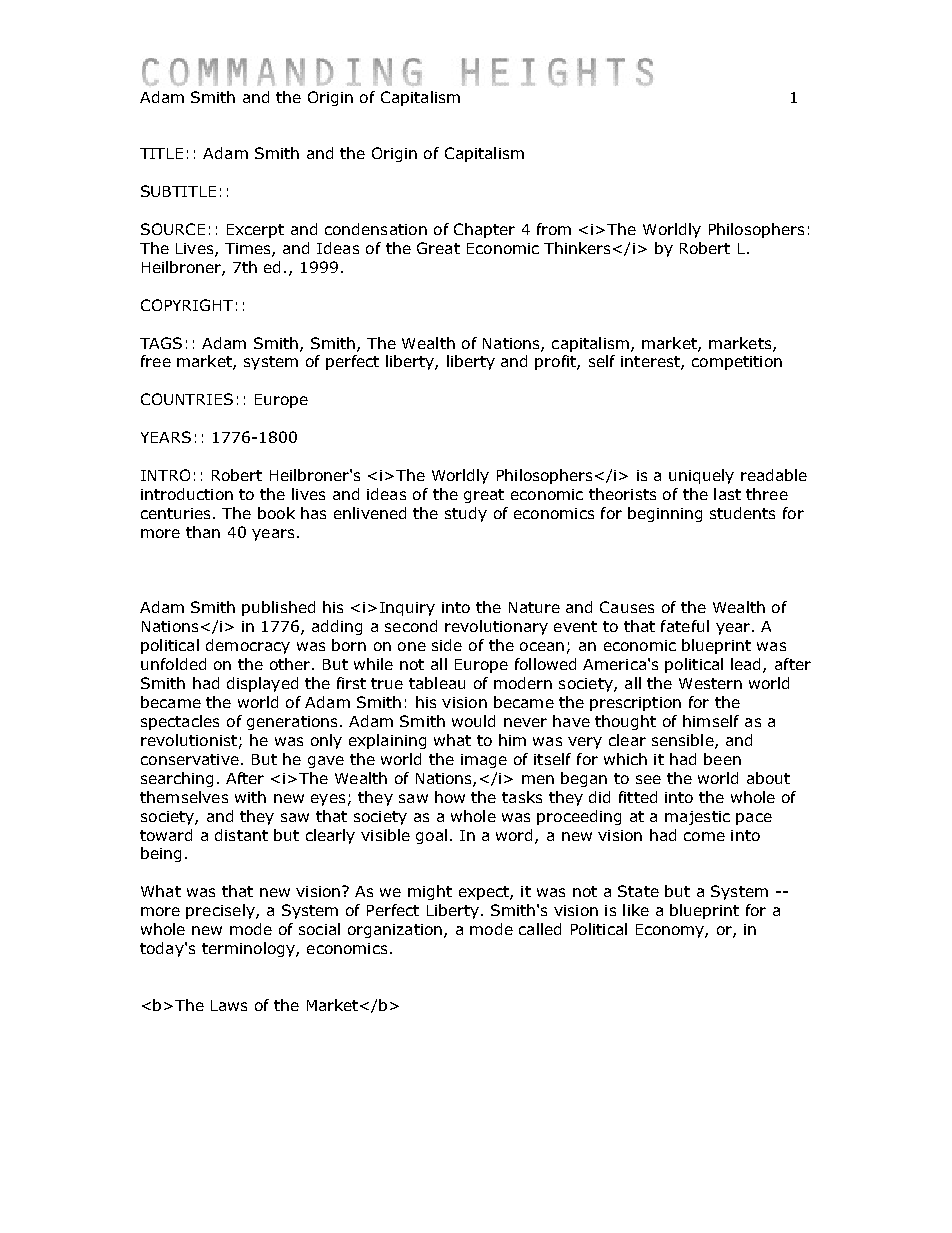 This screenshot has height=1233, width=952. I want to click on fateful, so click(685, 626).
